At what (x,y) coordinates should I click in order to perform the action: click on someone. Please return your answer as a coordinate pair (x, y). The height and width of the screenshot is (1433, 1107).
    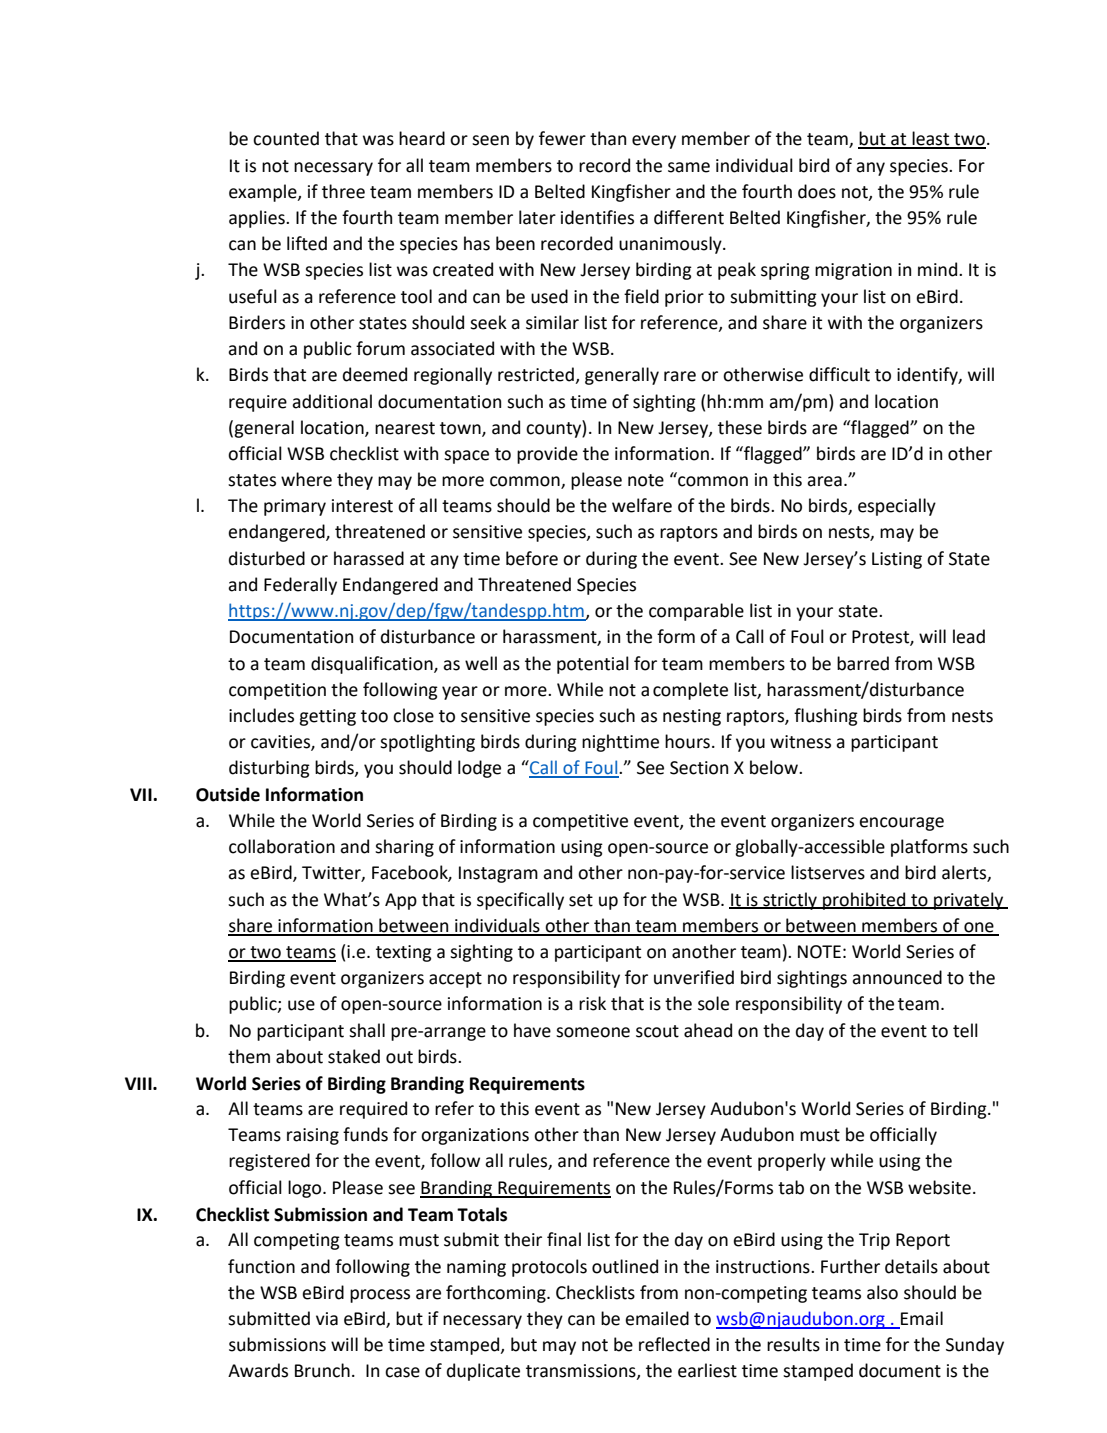
    Looking at the image, I should click on (593, 1032).
